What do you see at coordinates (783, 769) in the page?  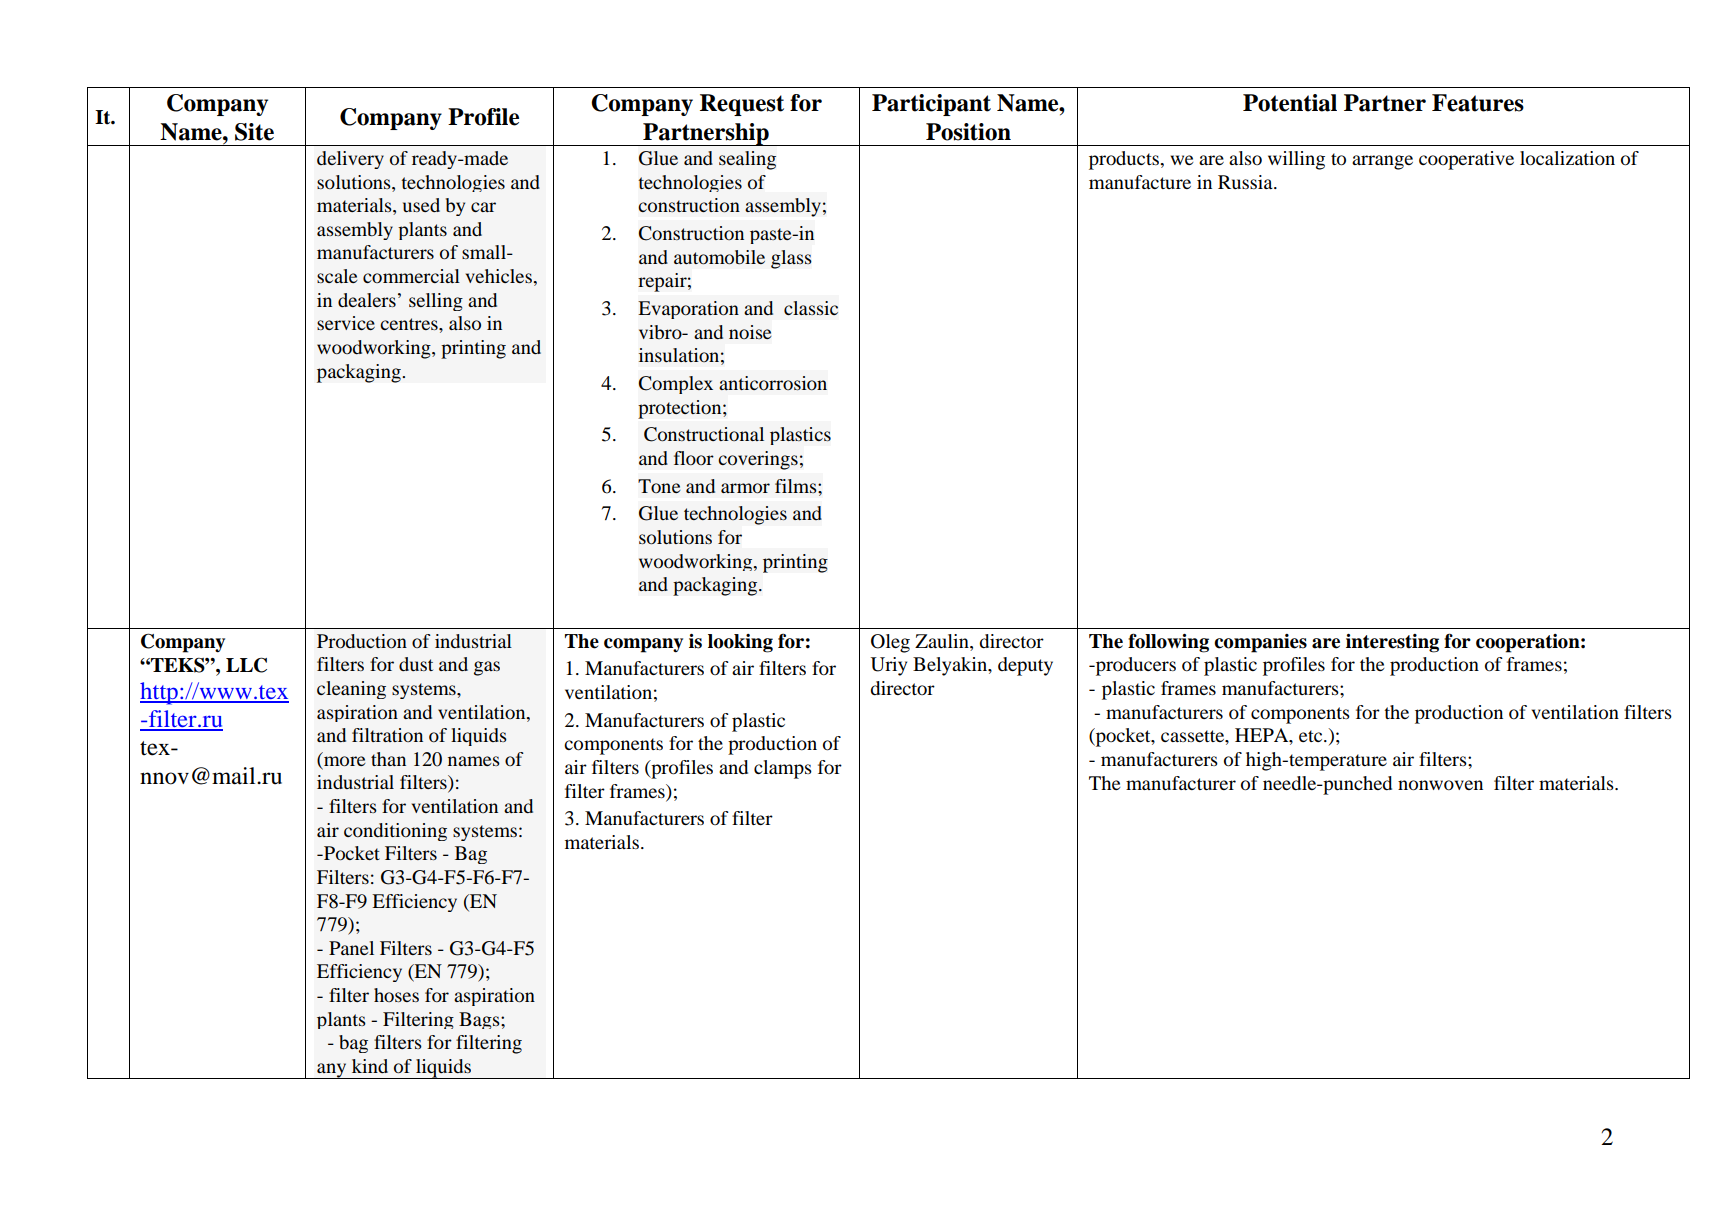 I see `clamps` at bounding box center [783, 769].
